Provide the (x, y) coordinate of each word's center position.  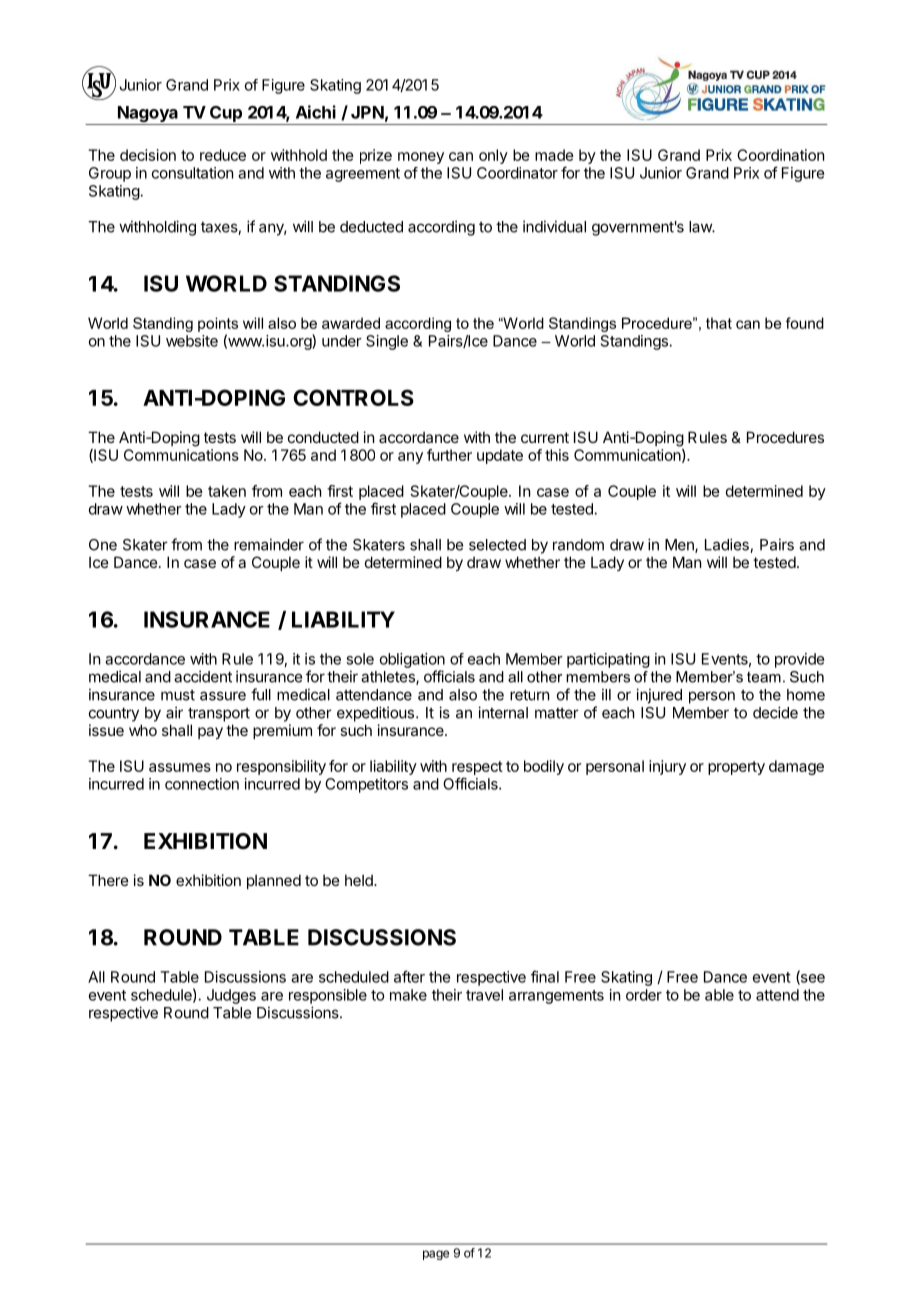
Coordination (780, 155)
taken (227, 491)
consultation (192, 173)
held (360, 880)
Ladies (728, 545)
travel (484, 995)
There (108, 880)
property (736, 768)
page (436, 1255)
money (421, 158)
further (449, 455)
